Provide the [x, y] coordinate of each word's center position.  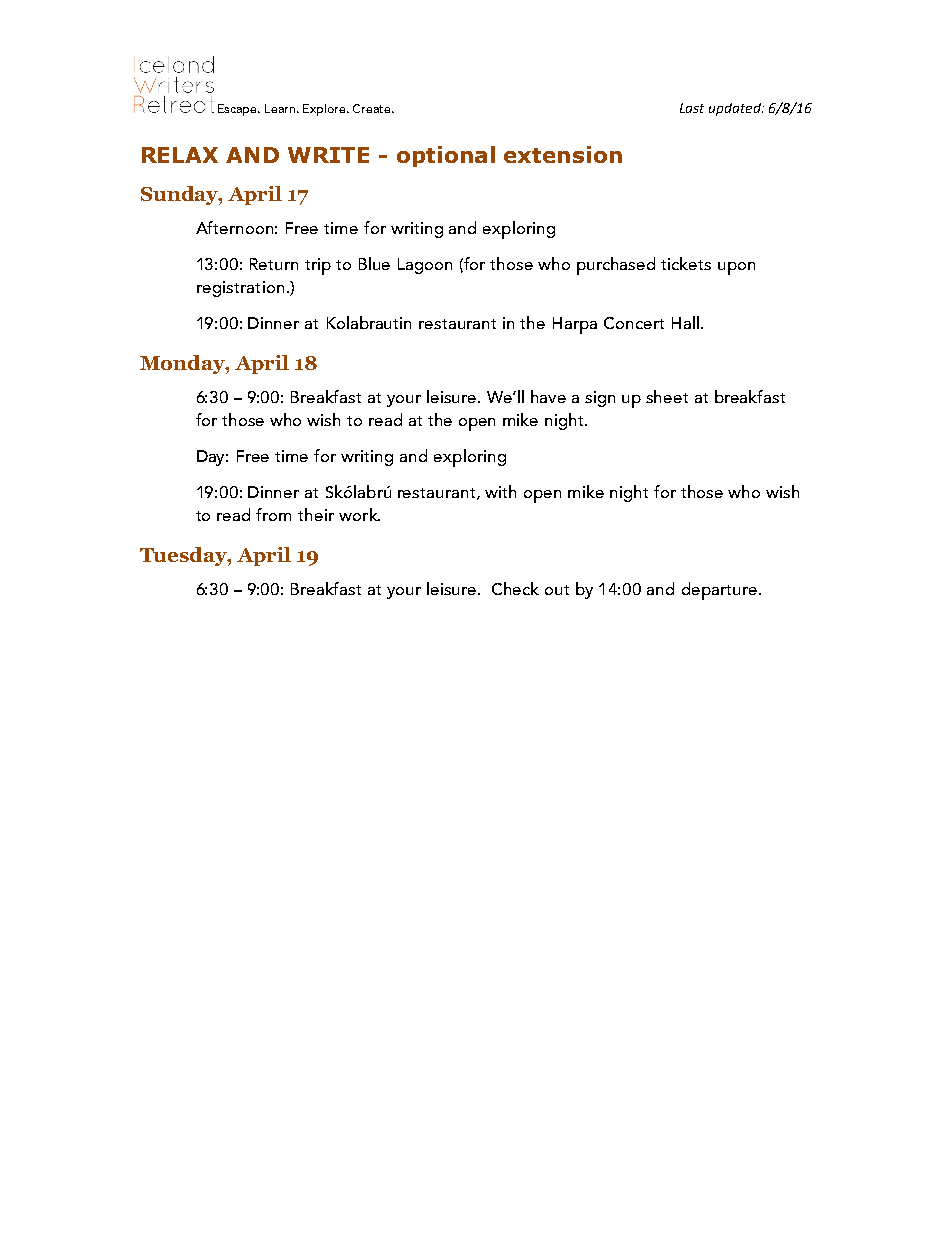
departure [719, 591]
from [273, 514]
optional [446, 156]
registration [240, 289]
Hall [685, 322]
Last [692, 108]
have [548, 396]
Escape [238, 110]
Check [515, 588]
